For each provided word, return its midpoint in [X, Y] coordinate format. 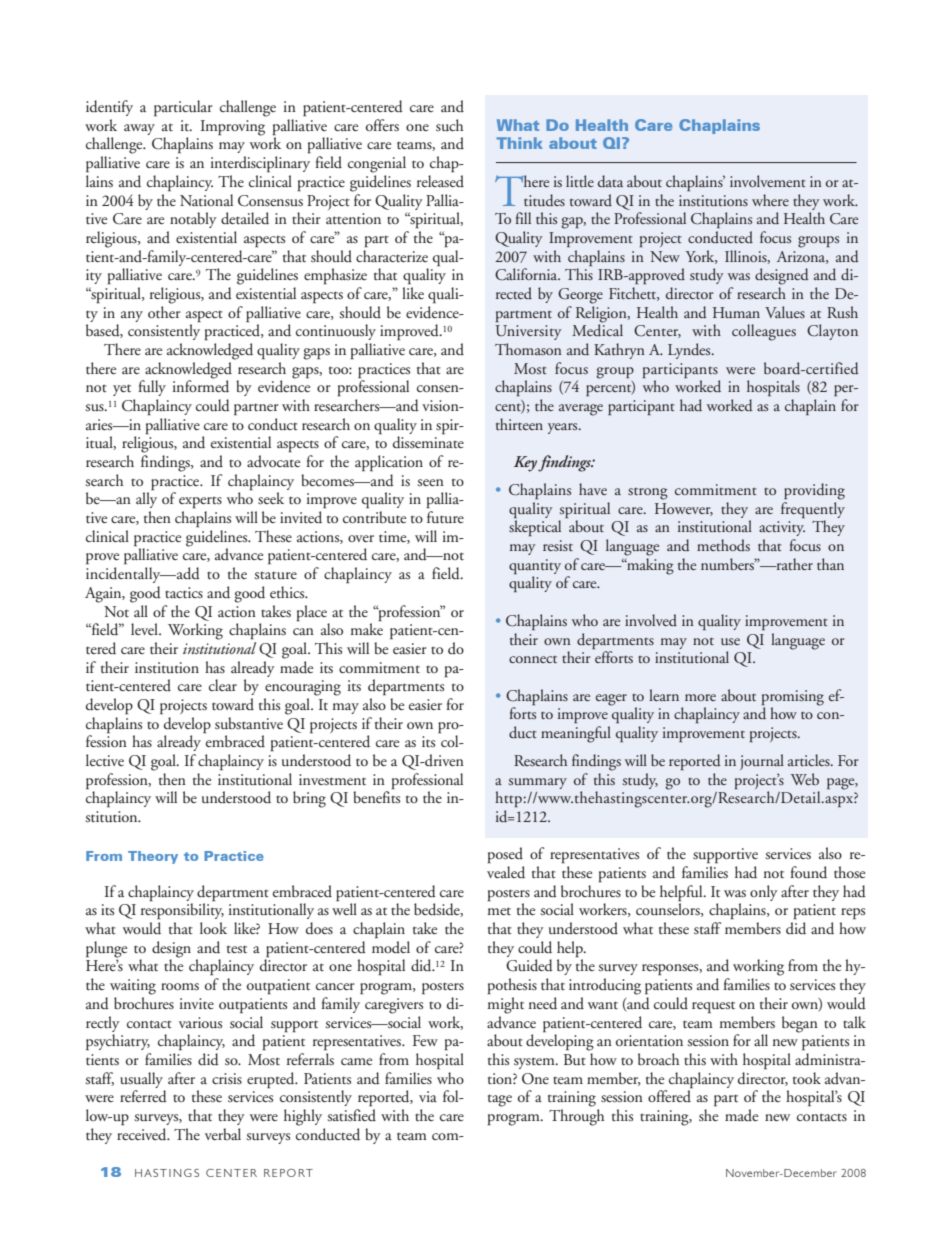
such [449, 125]
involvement [768, 181]
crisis [227, 1078]
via [428, 1096]
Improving [233, 128]
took [807, 1078]
